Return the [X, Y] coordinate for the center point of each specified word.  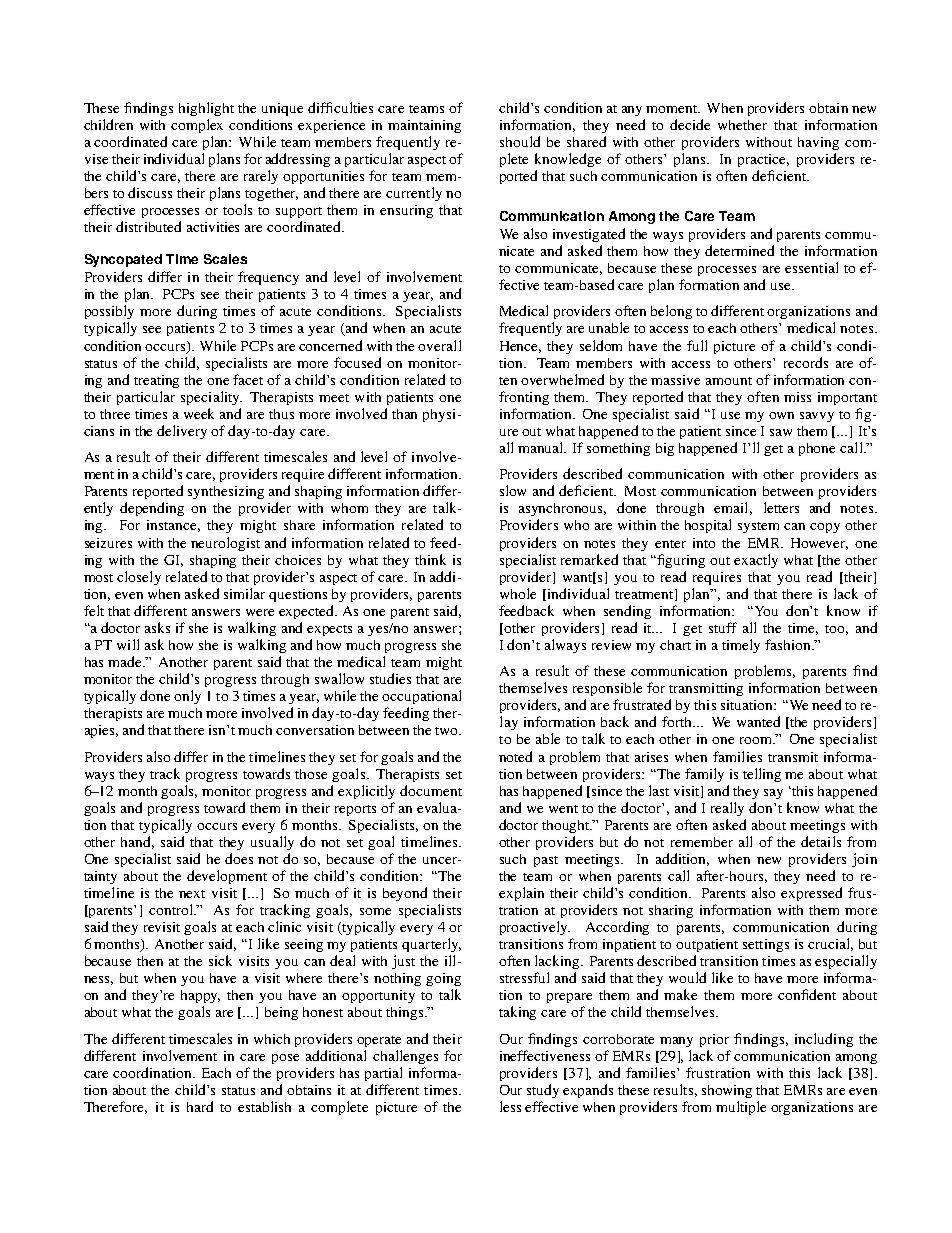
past [546, 861]
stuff [723, 627]
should [520, 141]
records [806, 362]
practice [763, 160]
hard [200, 1106]
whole [518, 593]
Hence [520, 347]
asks [157, 627]
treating [156, 381]
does [239, 858]
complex [197, 126]
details [821, 841]
